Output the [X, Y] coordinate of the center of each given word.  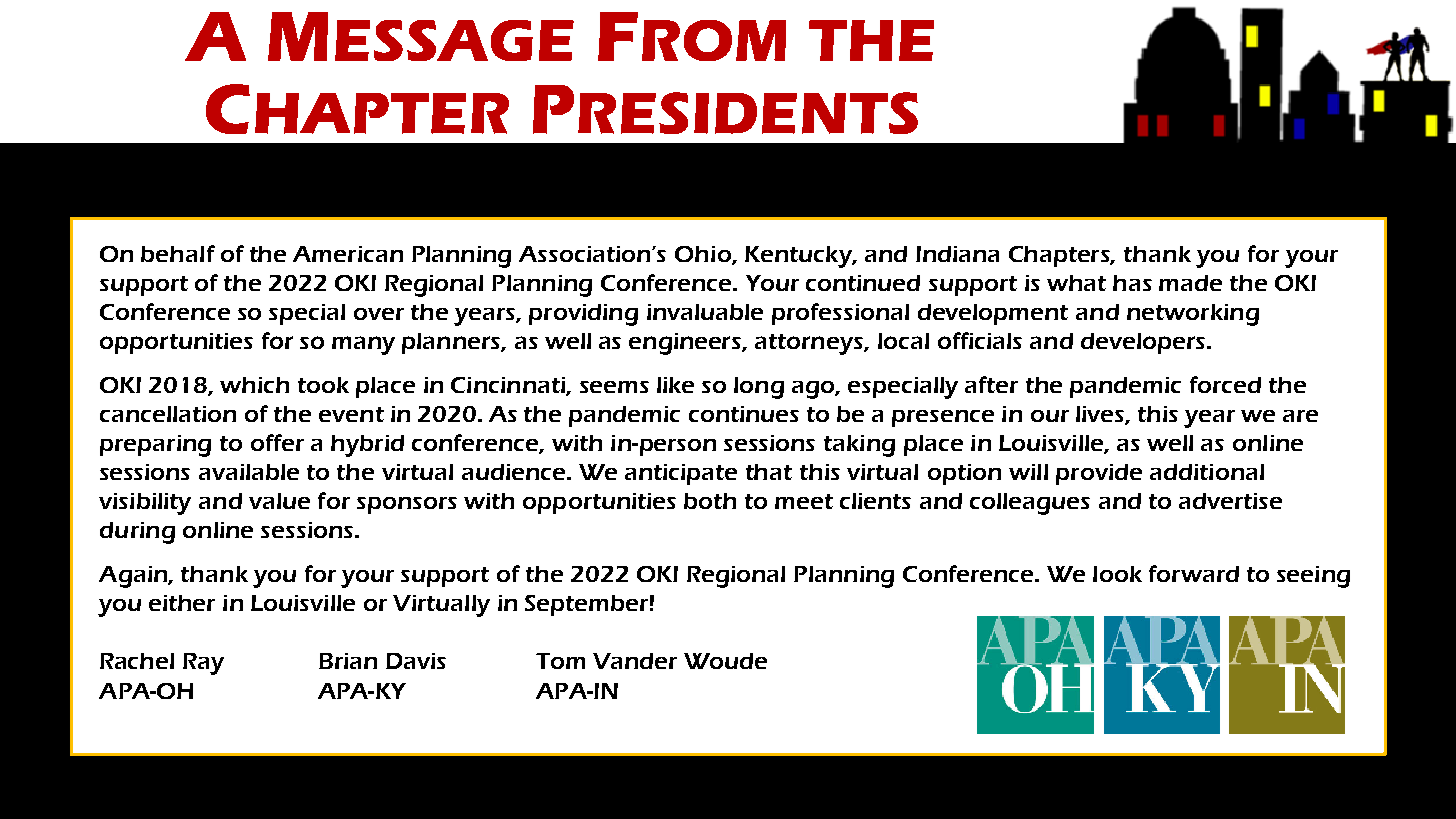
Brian [348, 661]
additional [1207, 472]
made [1190, 283]
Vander [635, 661]
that [769, 472]
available [249, 472]
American [348, 254]
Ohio [704, 255]
